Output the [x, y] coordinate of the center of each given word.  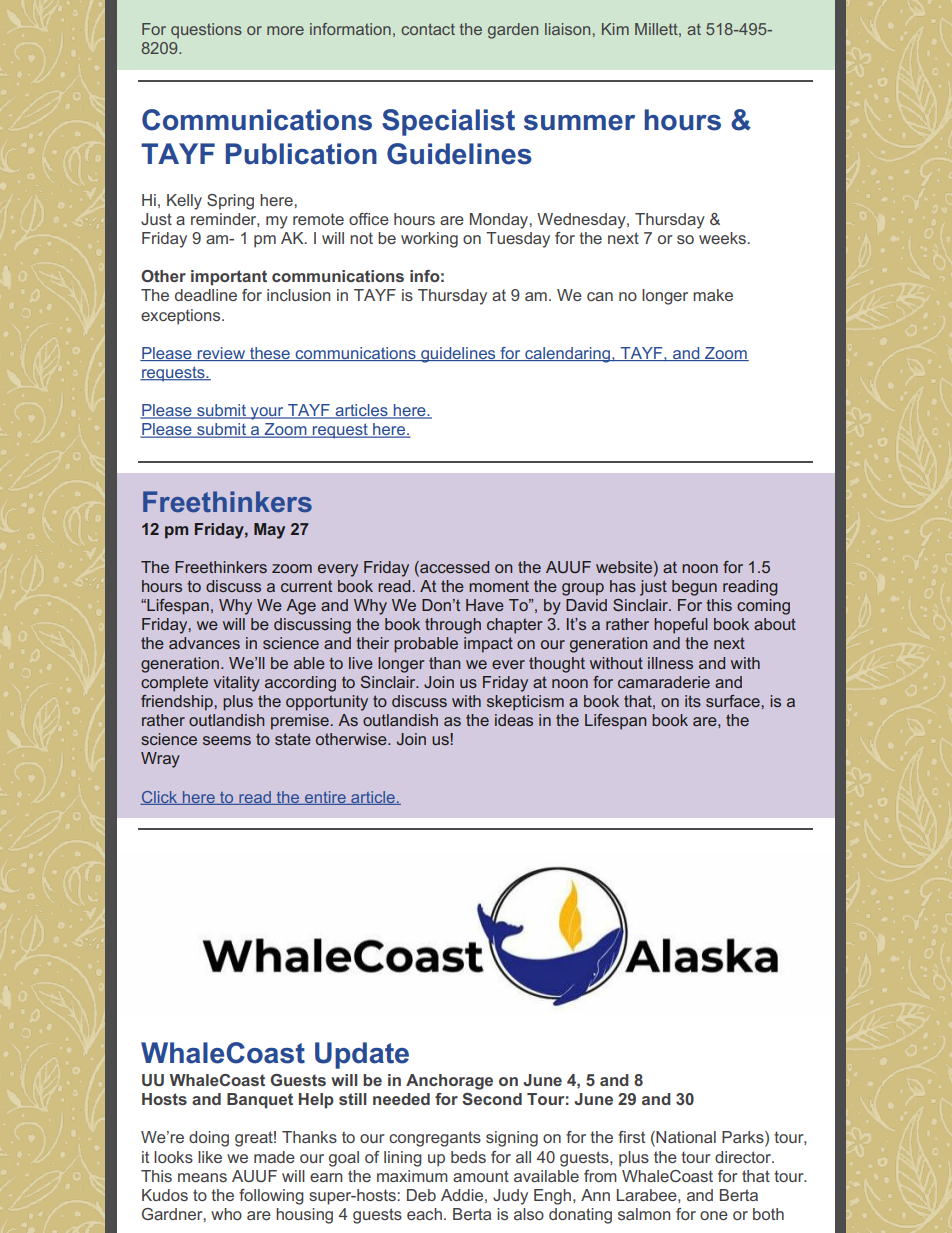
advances [204, 643]
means [202, 1177]
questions [206, 30]
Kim [615, 29]
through [453, 626]
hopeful [681, 626]
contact [428, 29]
